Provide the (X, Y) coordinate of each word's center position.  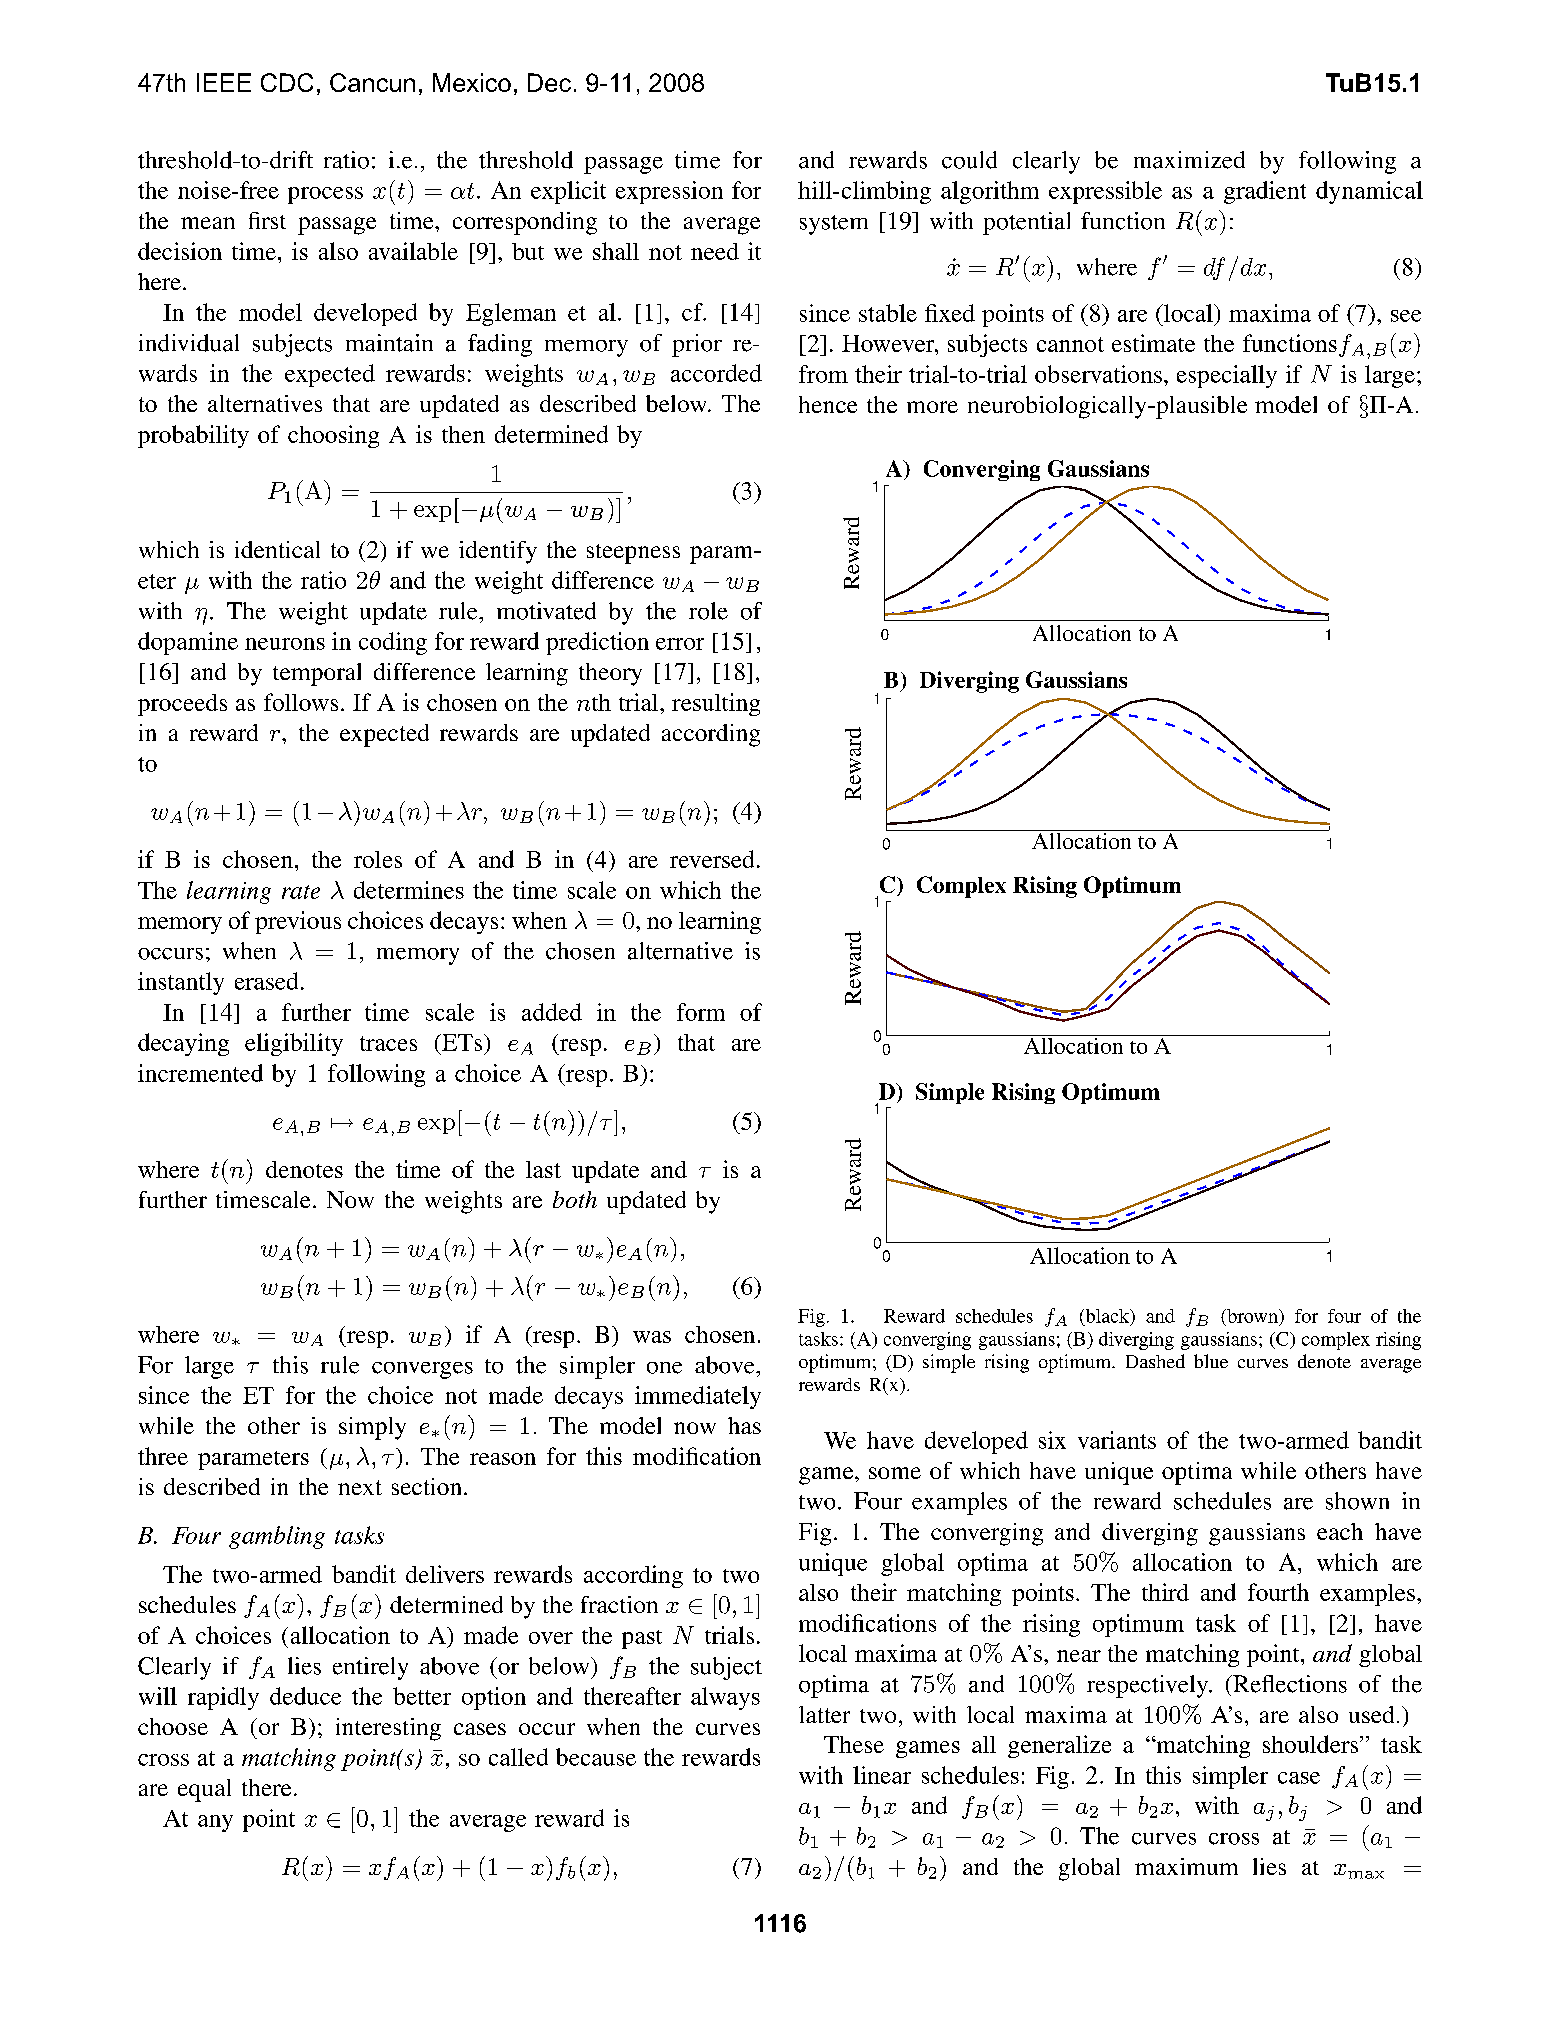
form (701, 1012)
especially (1227, 376)
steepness (633, 554)
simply (372, 1428)
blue (1211, 1361)
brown (1252, 1316)
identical (277, 549)
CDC (287, 82)
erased (266, 981)
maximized (1189, 160)
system (834, 225)
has (744, 1425)
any (215, 1823)
